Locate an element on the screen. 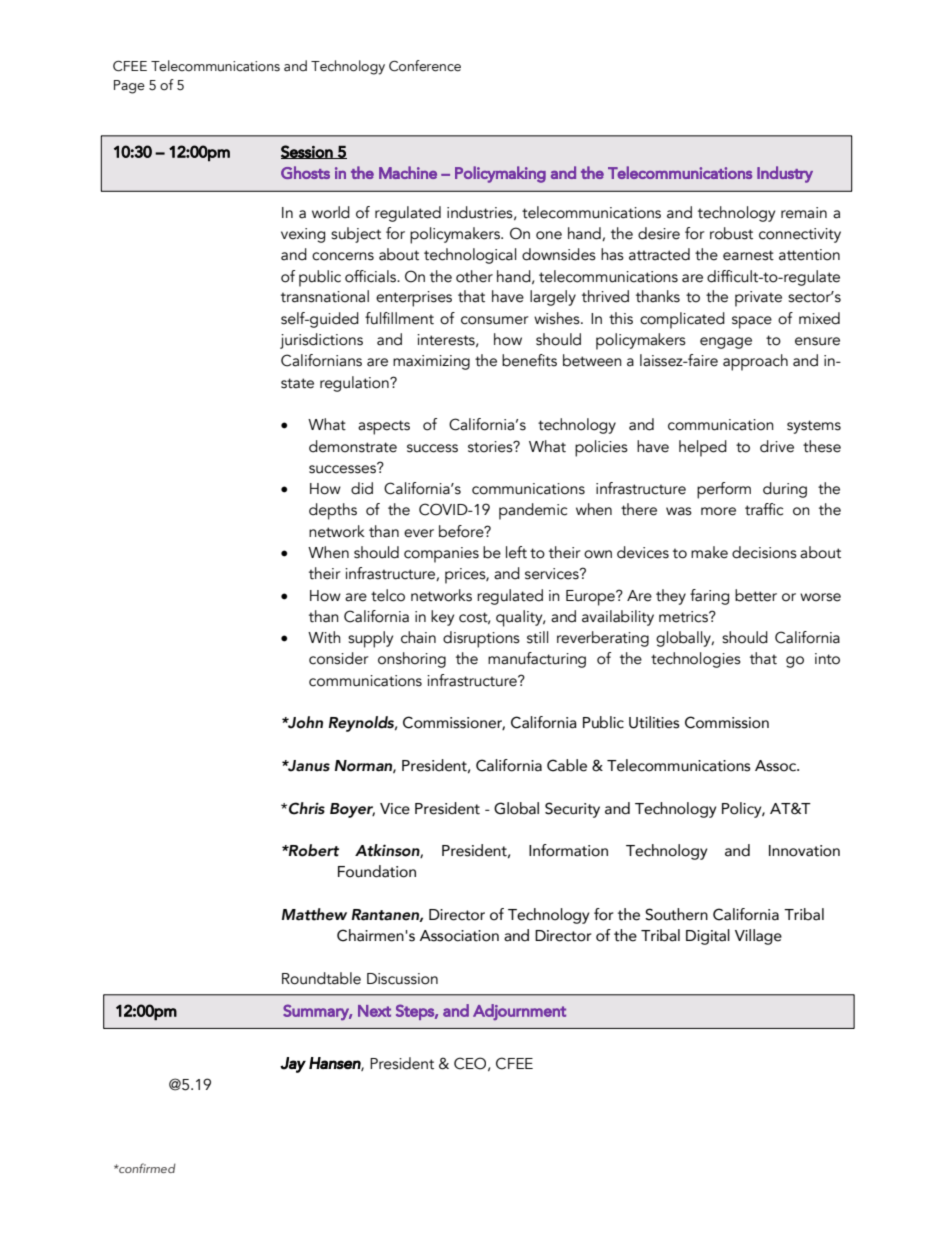 The width and height of the screenshot is (952, 1233). Village is located at coordinates (758, 937).
